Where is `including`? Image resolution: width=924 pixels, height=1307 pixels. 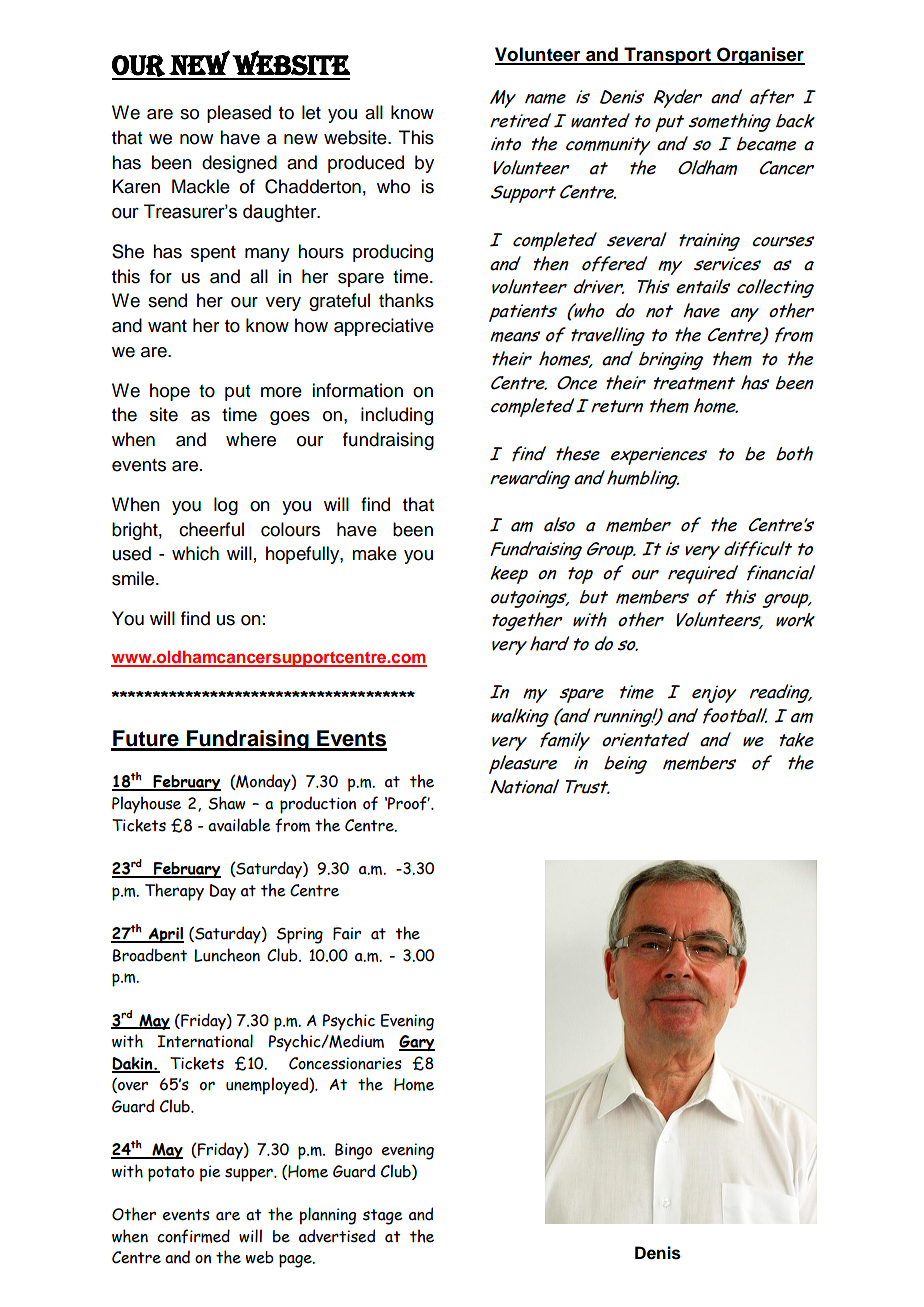 including is located at coordinates (397, 416).
